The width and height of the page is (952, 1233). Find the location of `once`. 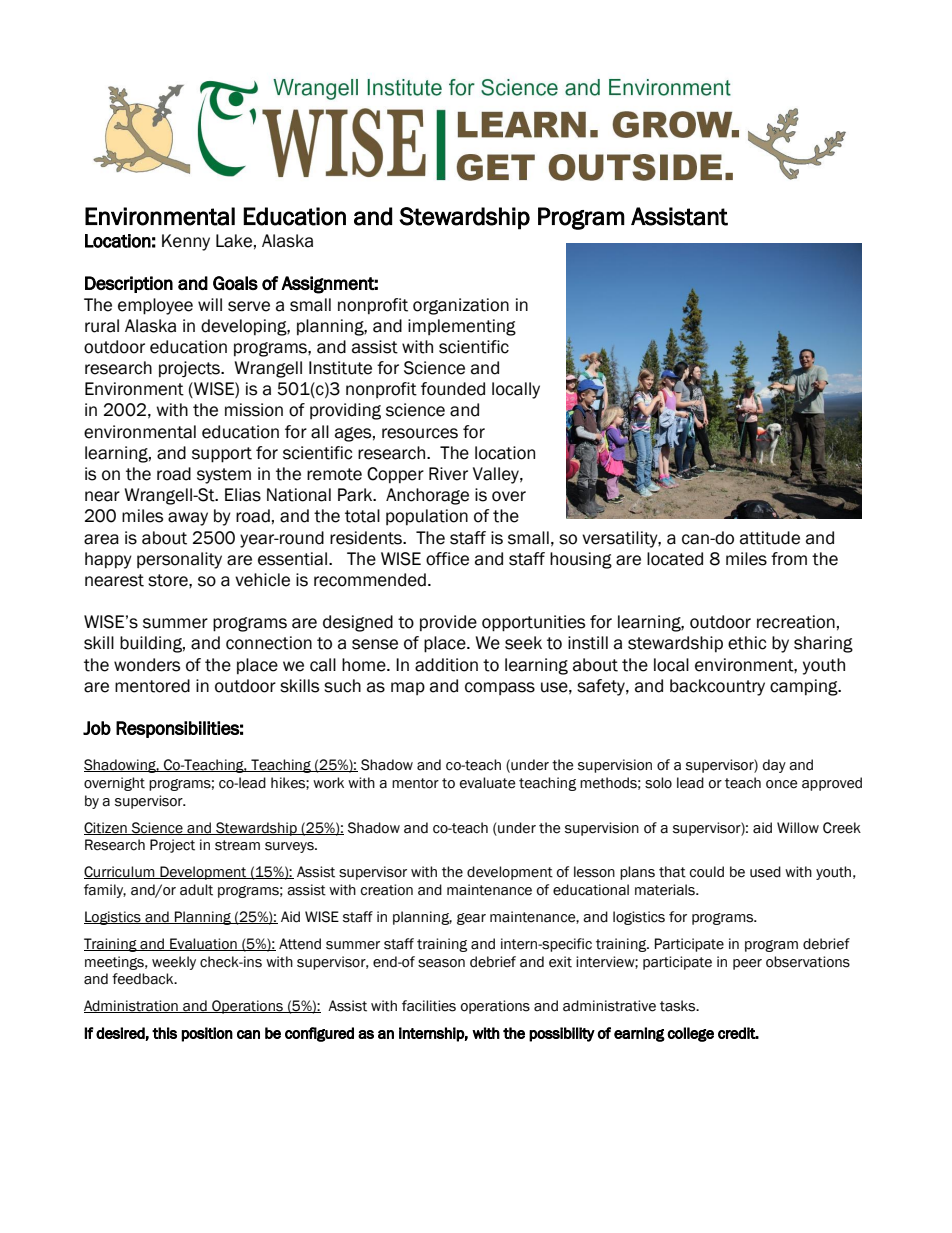

once is located at coordinates (781, 784).
